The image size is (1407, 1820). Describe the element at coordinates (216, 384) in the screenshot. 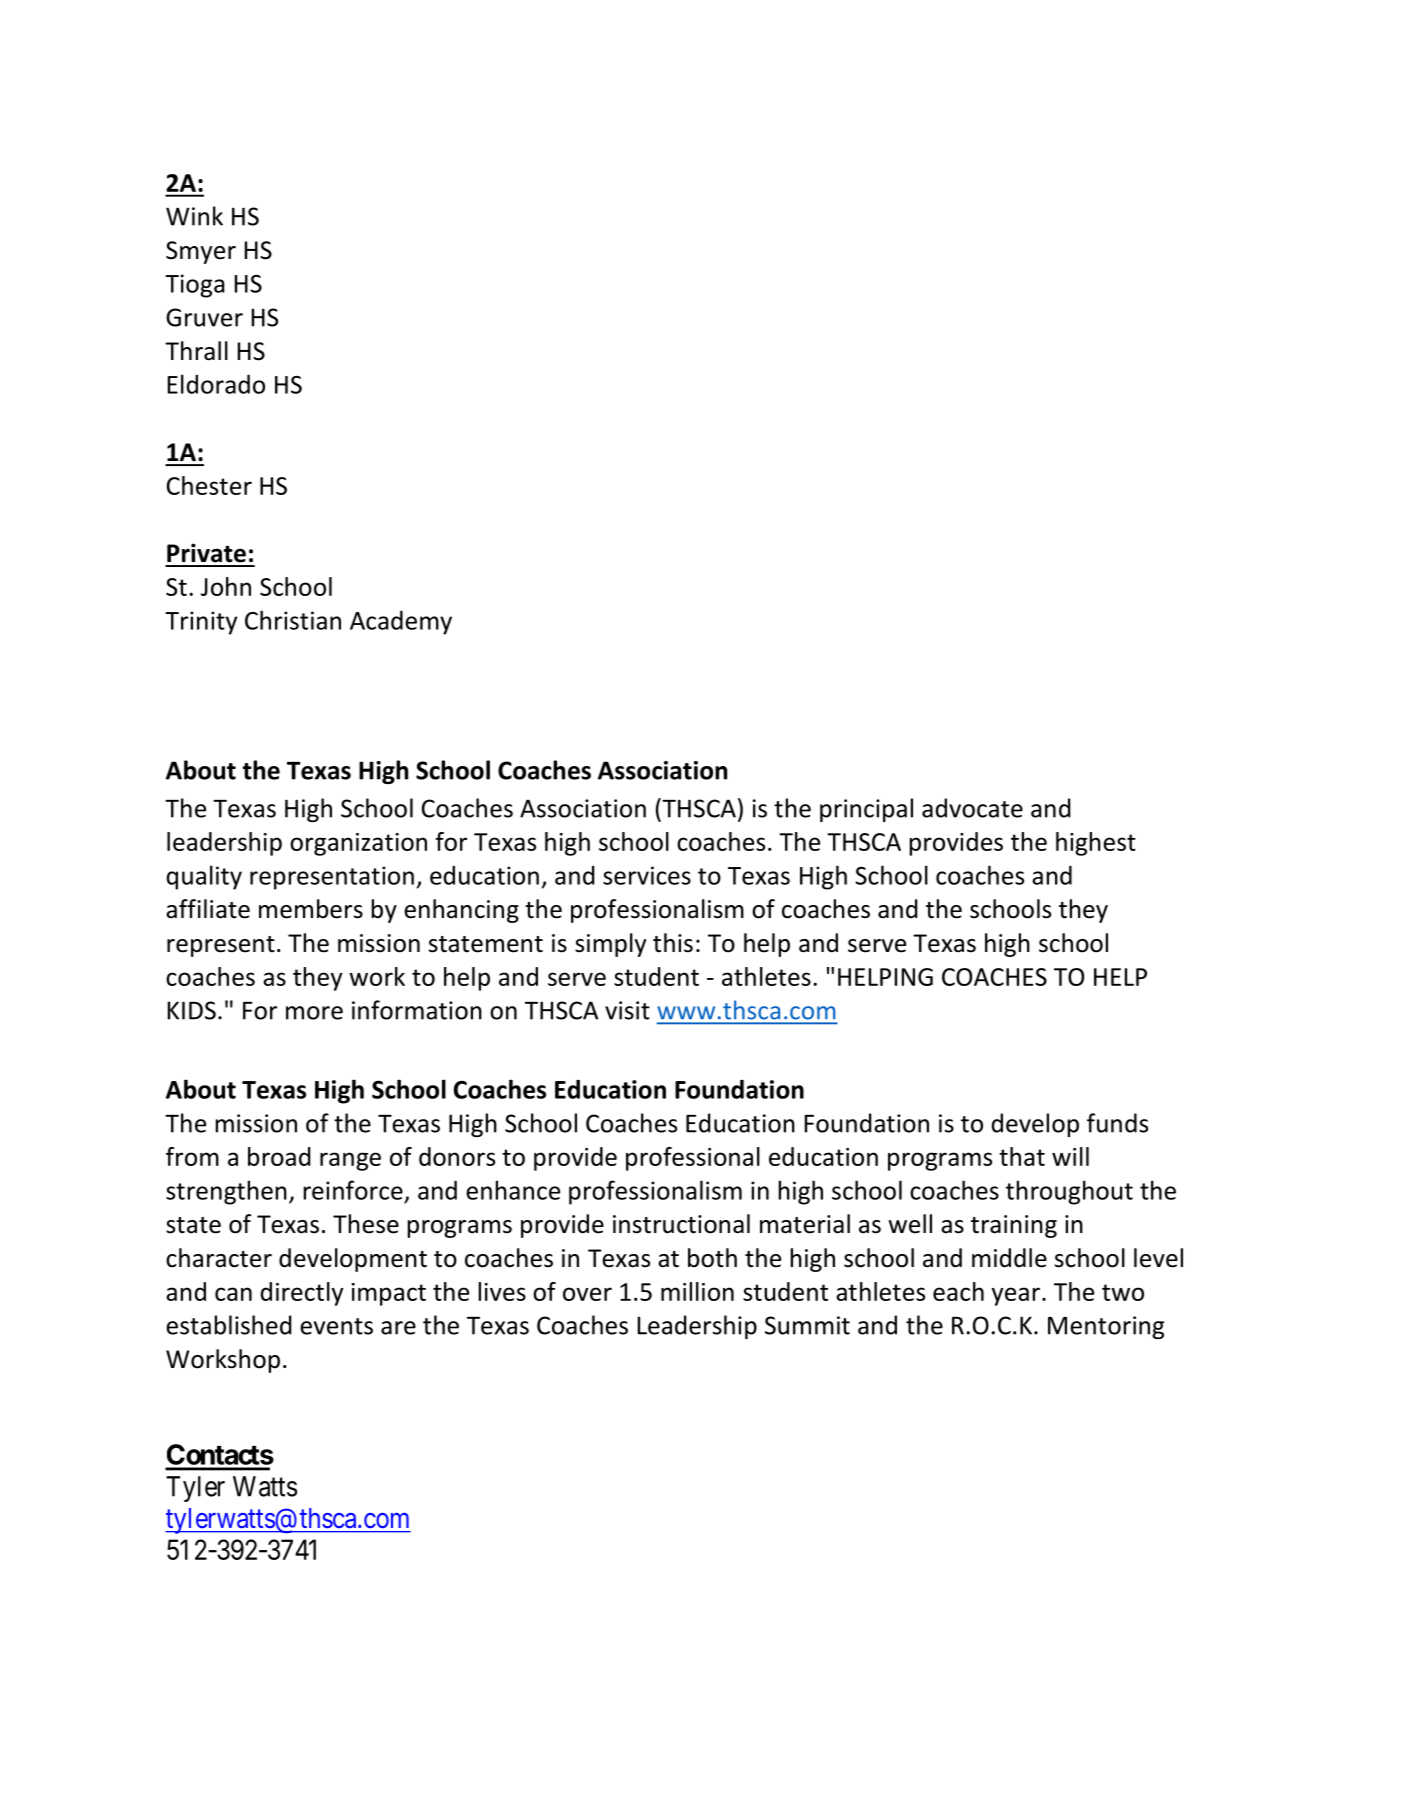

I see `Eldorado` at that location.
